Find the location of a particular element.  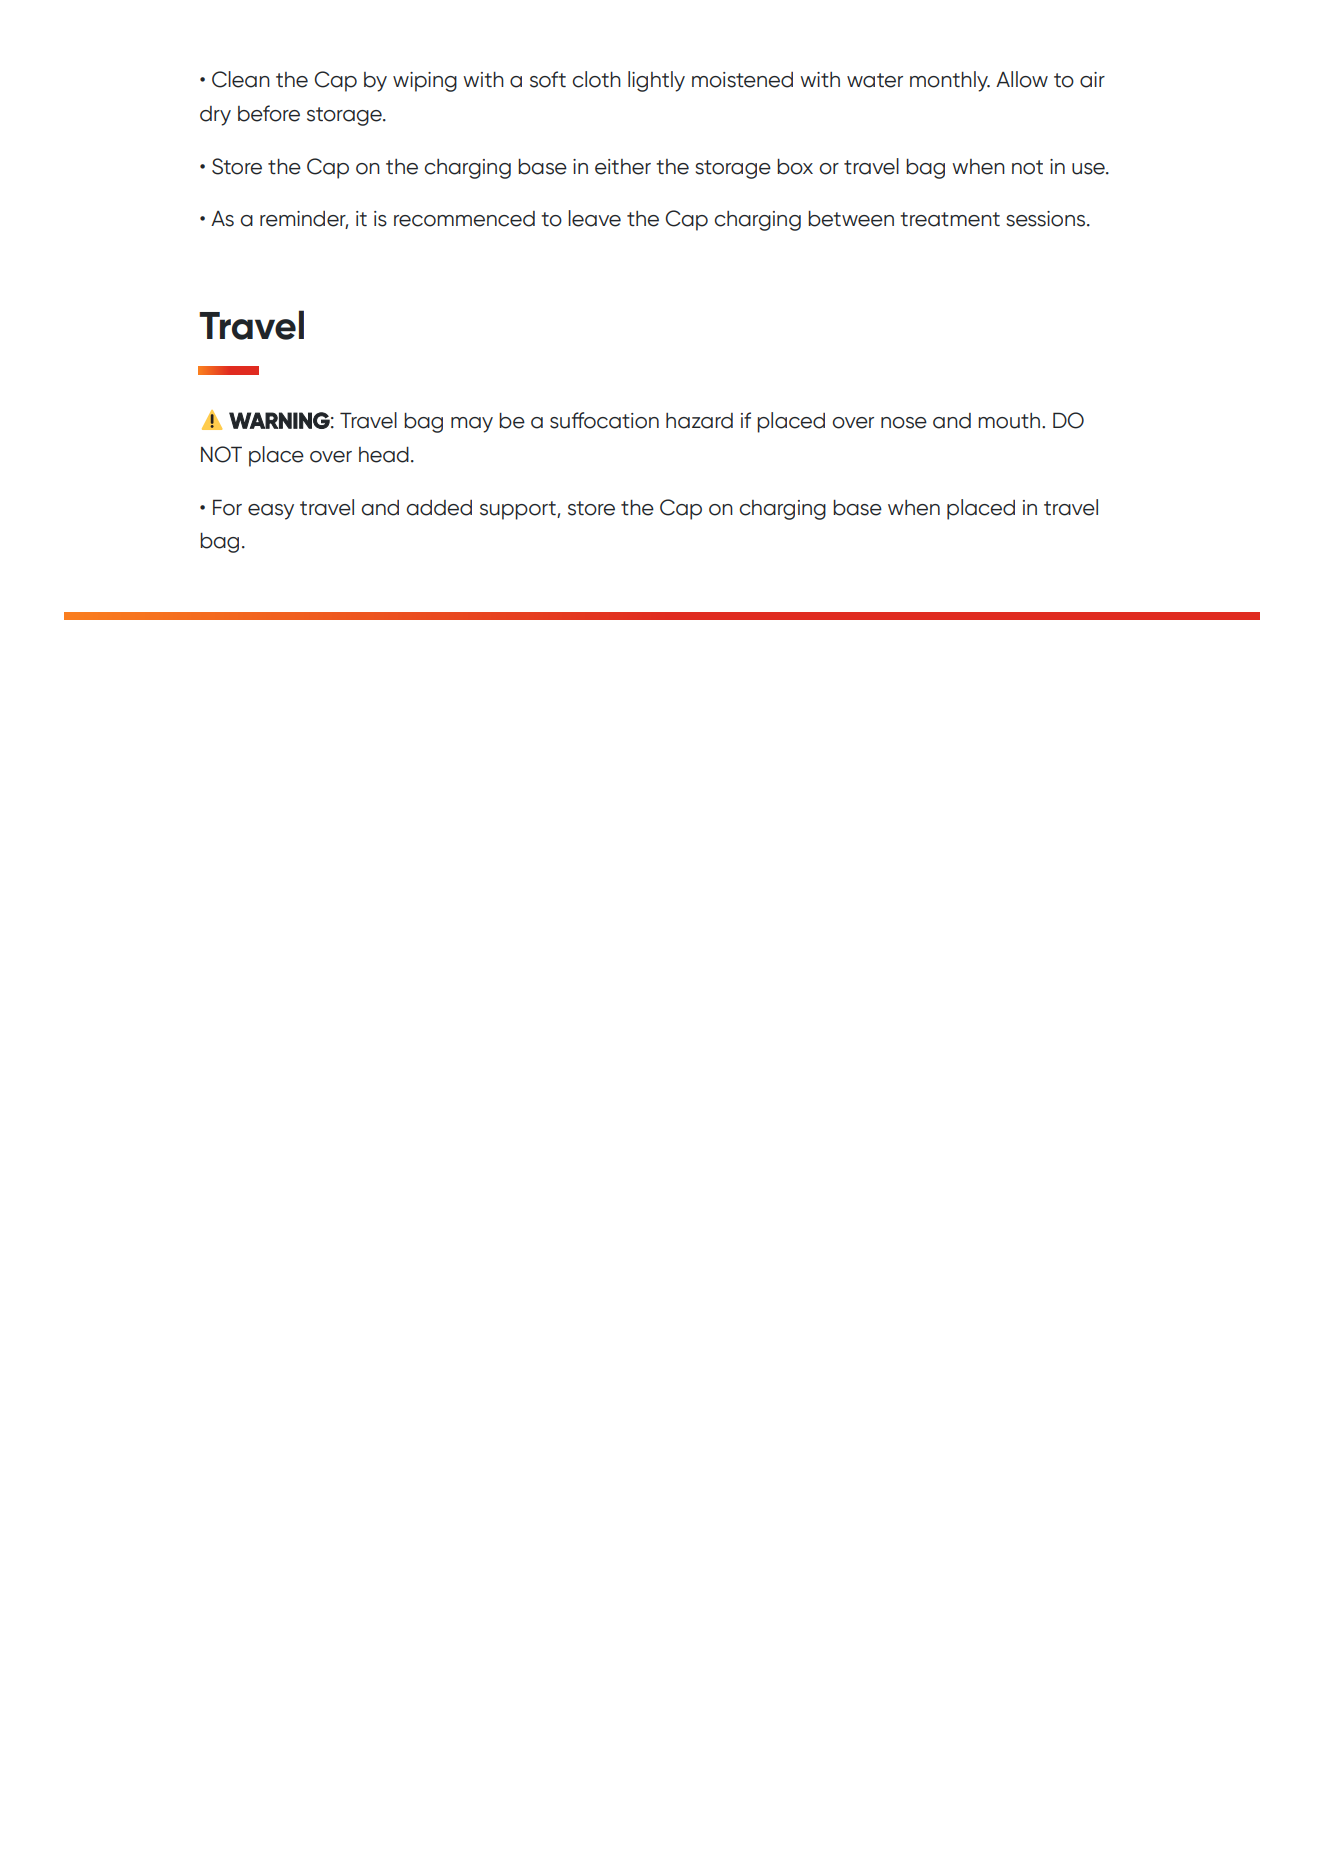

lightly is located at coordinates (656, 81).
